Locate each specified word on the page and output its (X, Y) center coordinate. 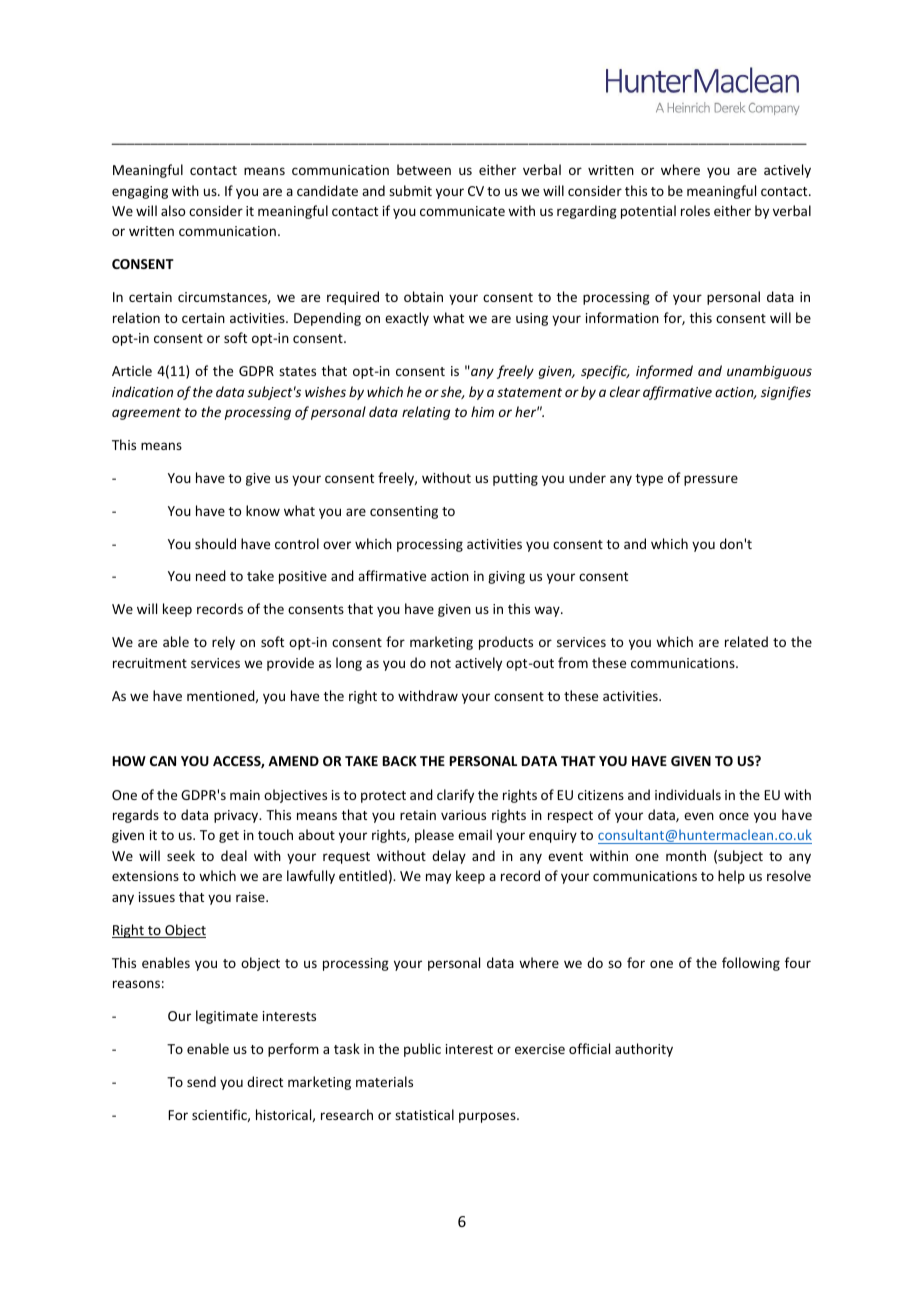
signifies (786, 393)
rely (223, 643)
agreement (146, 414)
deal (234, 855)
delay (449, 857)
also (173, 210)
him (482, 411)
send (201, 1081)
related (746, 641)
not (441, 663)
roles (695, 210)
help (731, 877)
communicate (462, 211)
